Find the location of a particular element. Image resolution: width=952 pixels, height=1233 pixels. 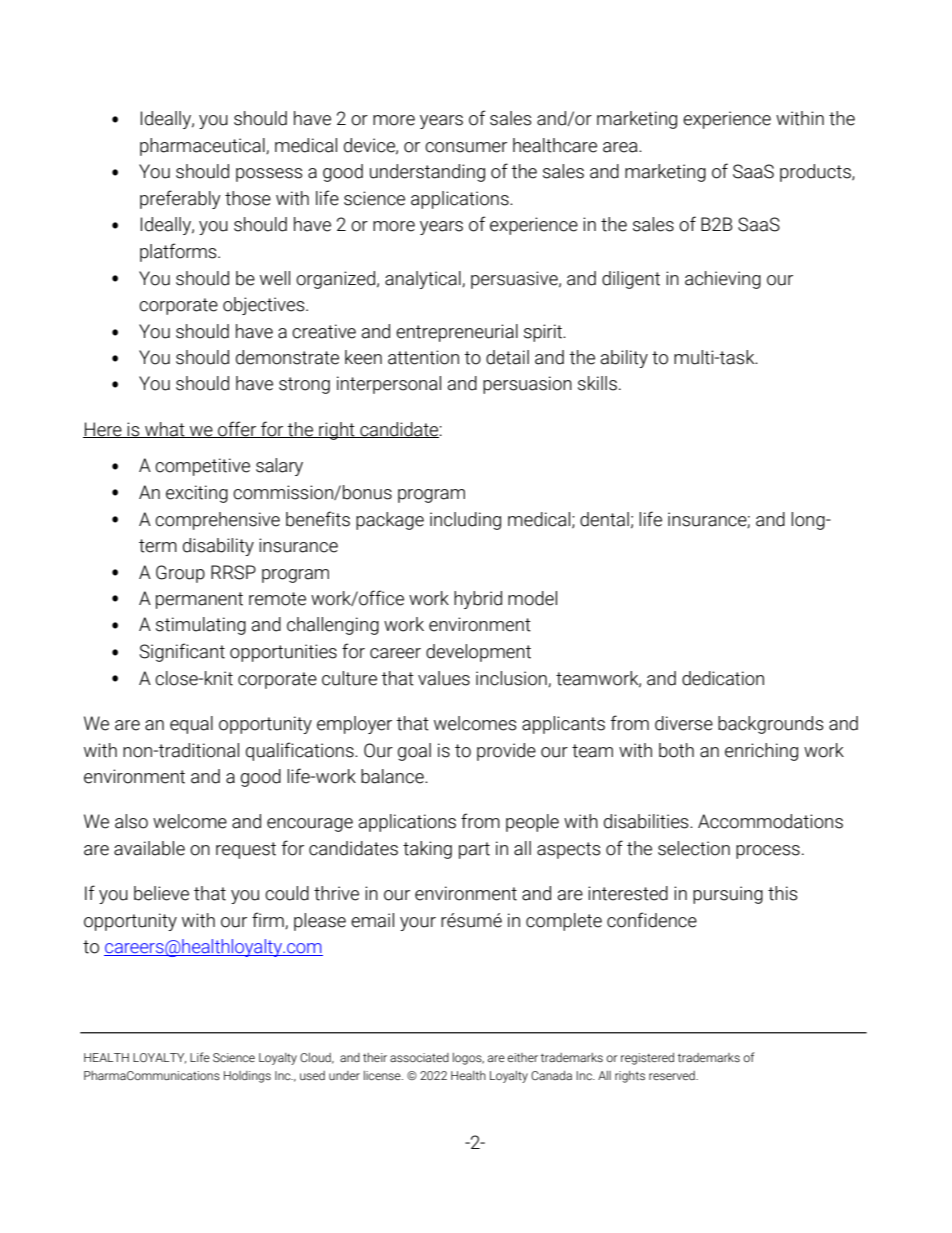

including is located at coordinates (465, 521).
